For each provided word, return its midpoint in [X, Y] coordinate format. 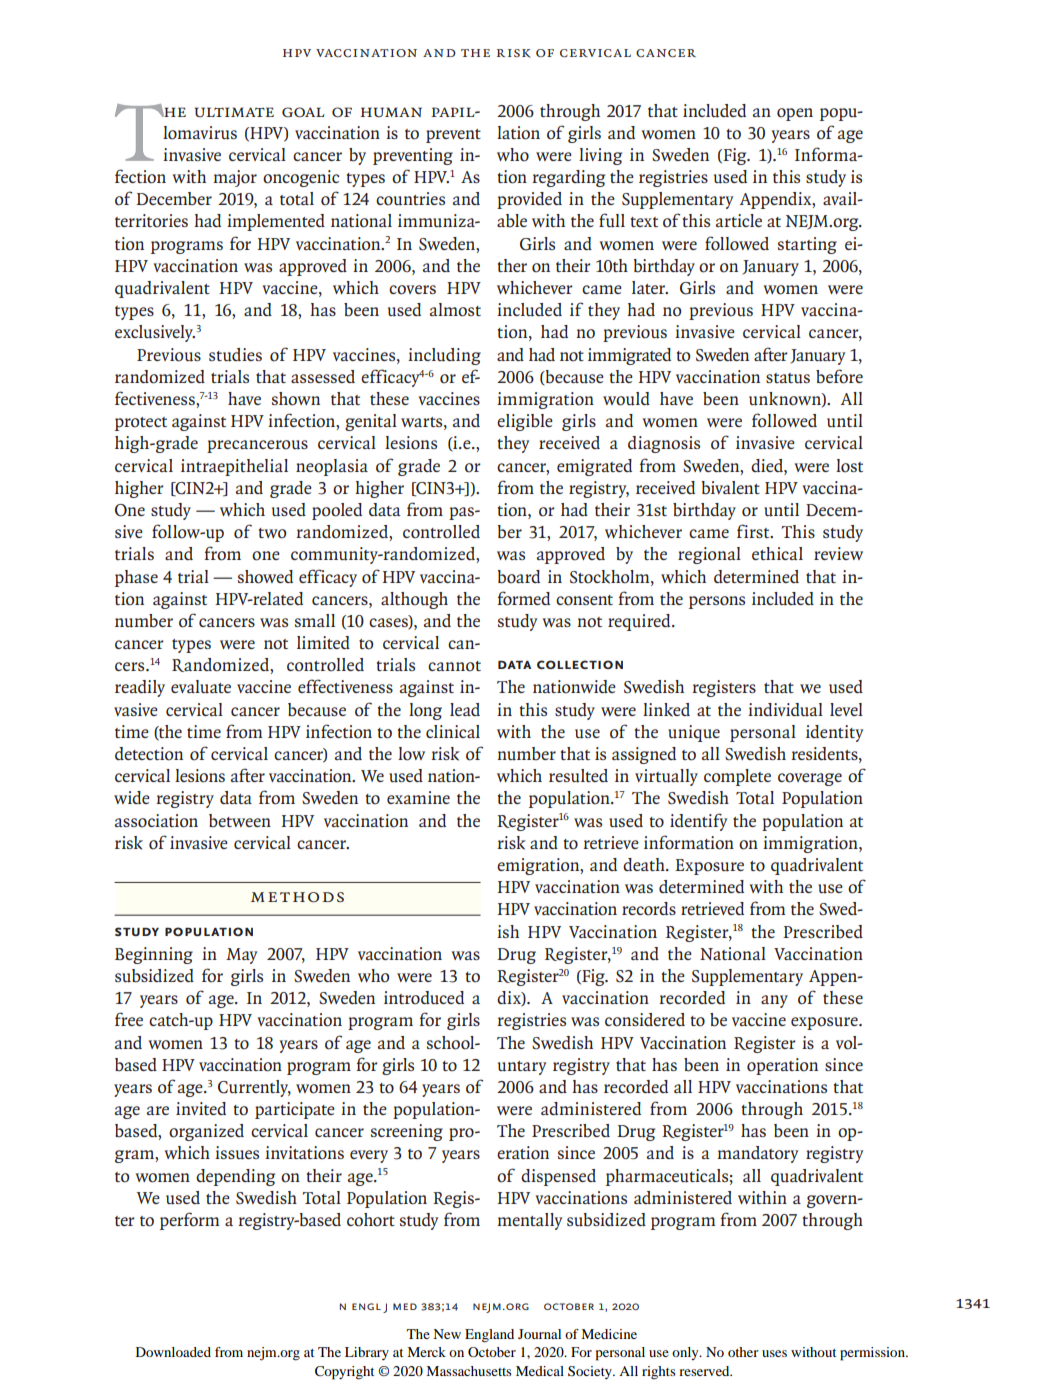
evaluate [201, 687]
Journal [539, 1334]
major [235, 178]
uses [774, 1353]
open [795, 114]
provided [529, 200]
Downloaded [173, 1352]
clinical [453, 731]
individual [785, 710]
